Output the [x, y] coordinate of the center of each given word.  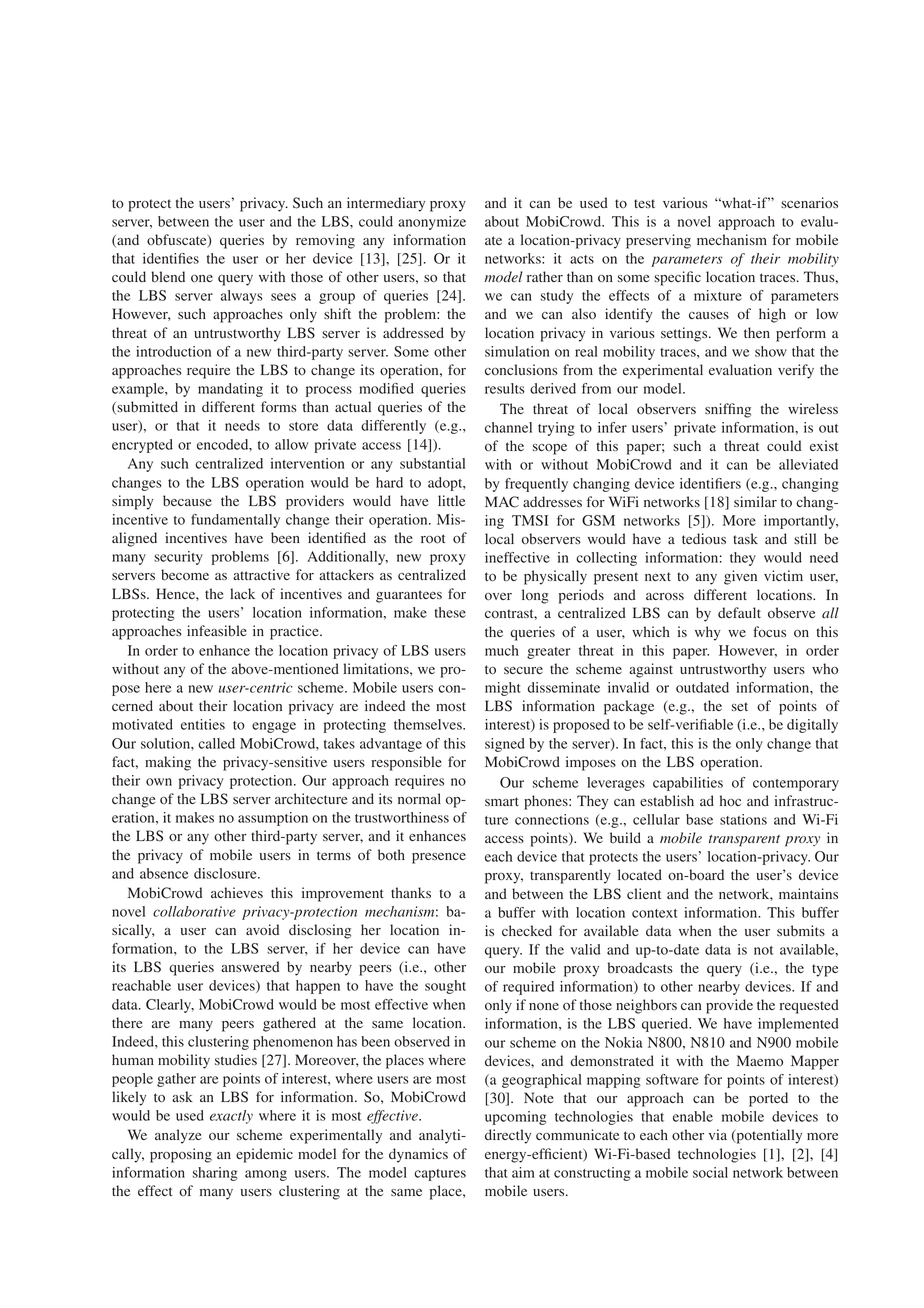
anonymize [432, 223]
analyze [178, 1136]
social [710, 1172]
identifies [171, 258]
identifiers [710, 483]
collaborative [194, 911]
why [708, 633]
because [187, 501]
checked [527, 930]
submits [801, 931]
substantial [432, 463]
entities [203, 724]
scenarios [809, 203]
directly [508, 1136]
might [503, 689]
